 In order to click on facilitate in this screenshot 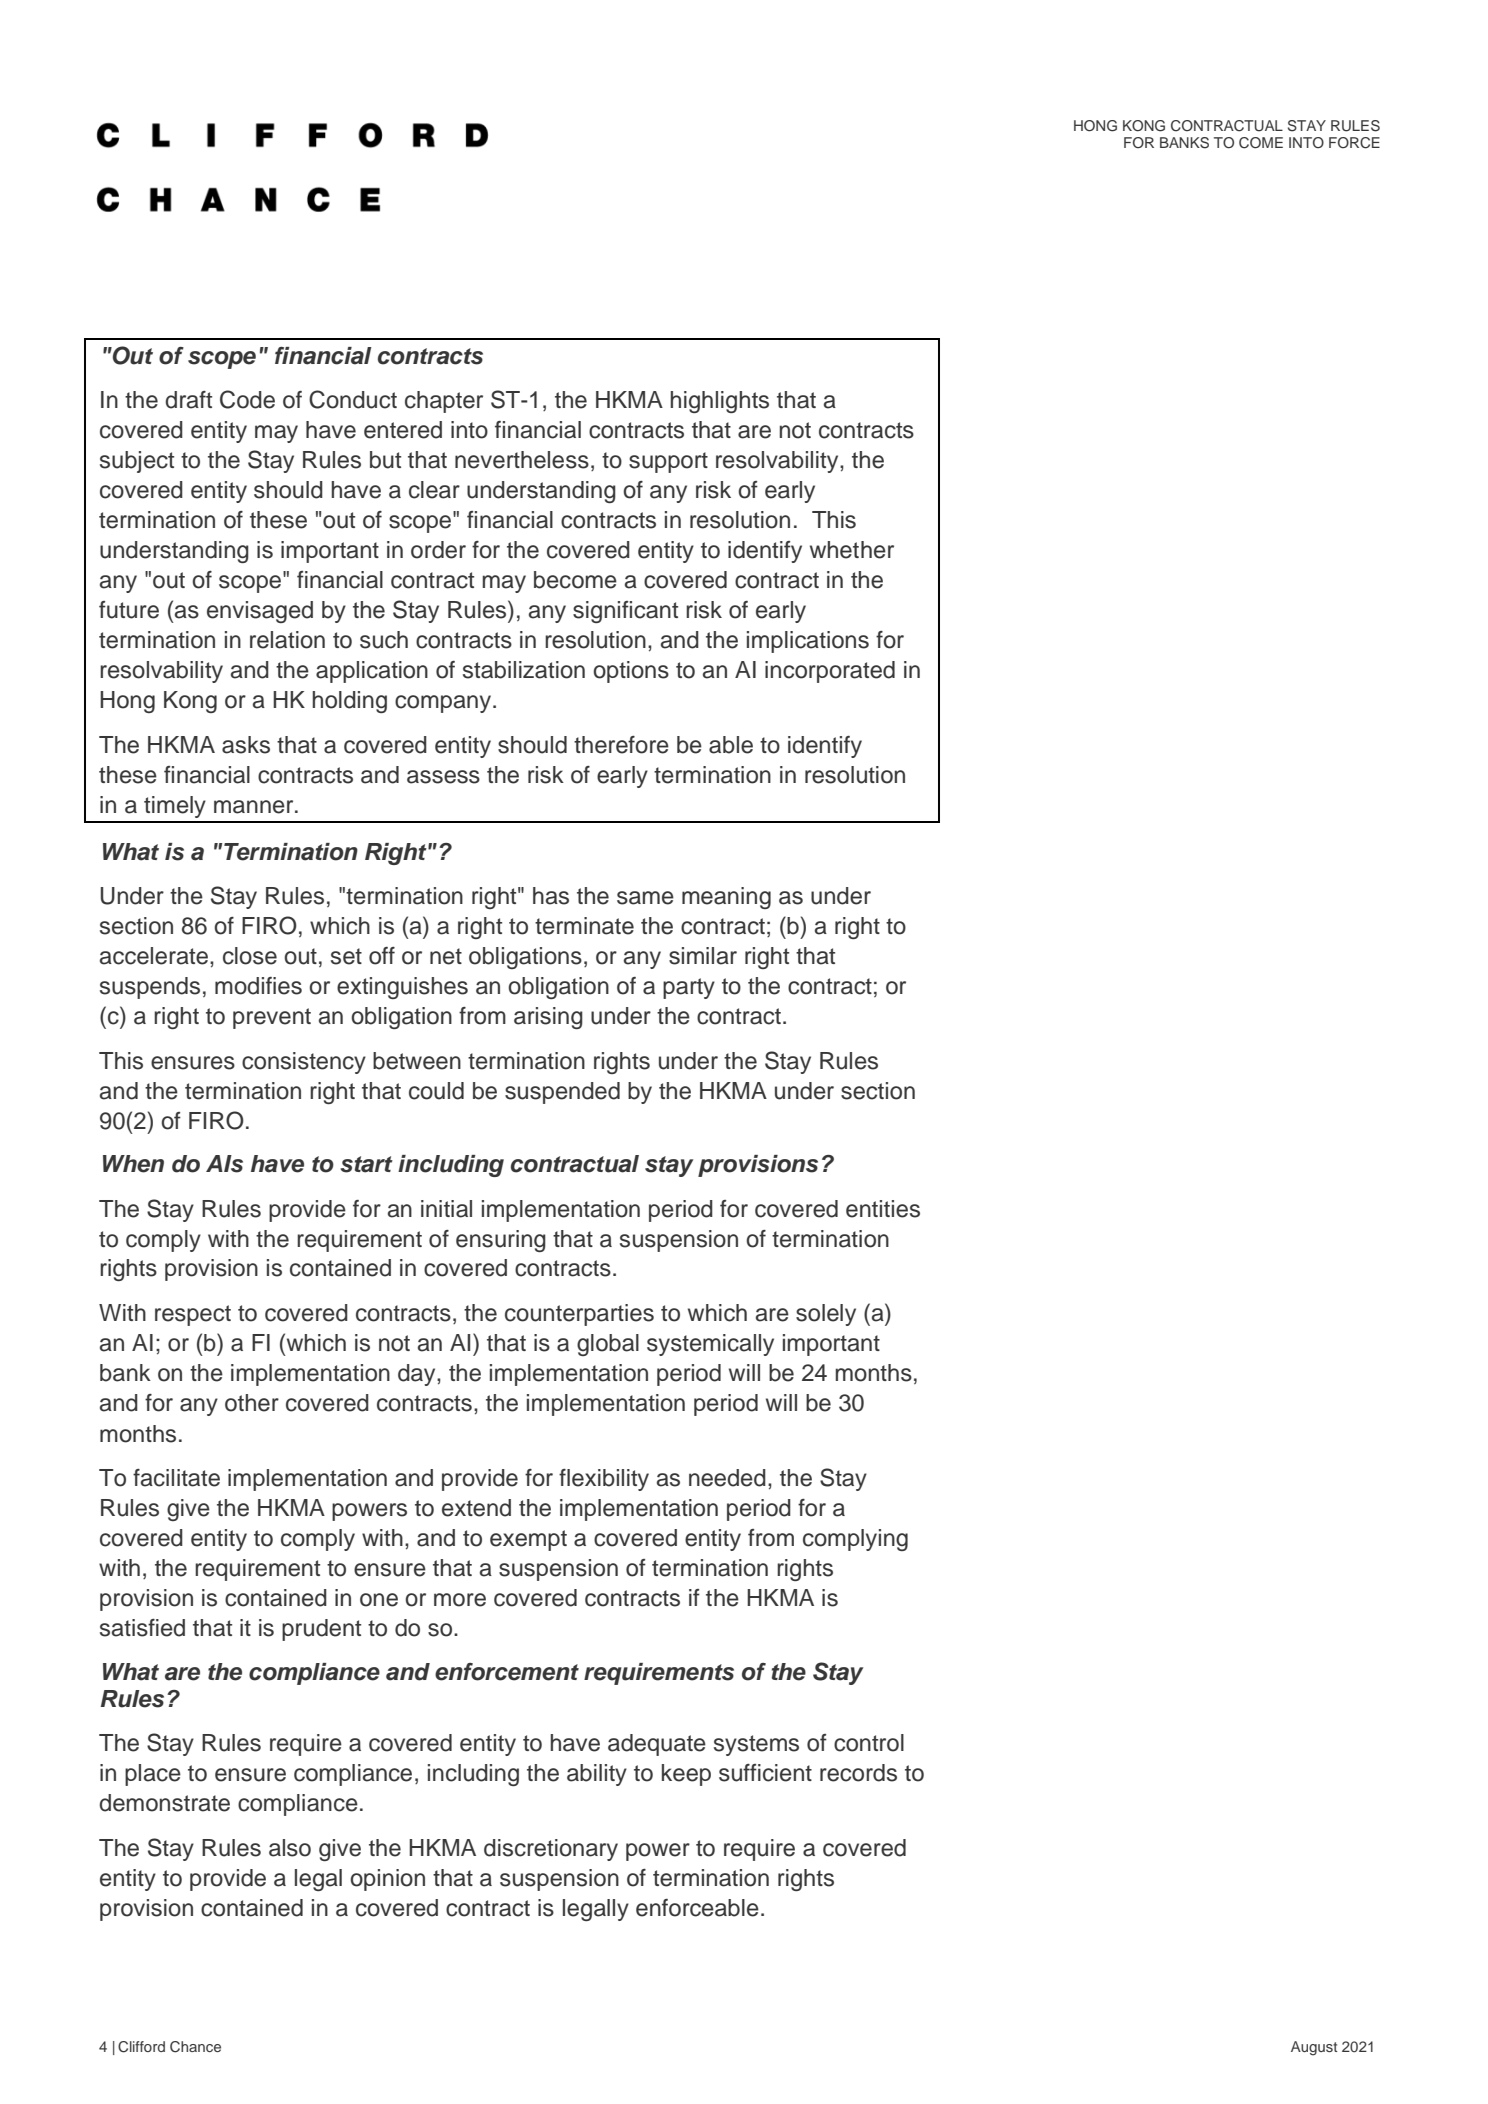, I will do `click(176, 1478)`.
